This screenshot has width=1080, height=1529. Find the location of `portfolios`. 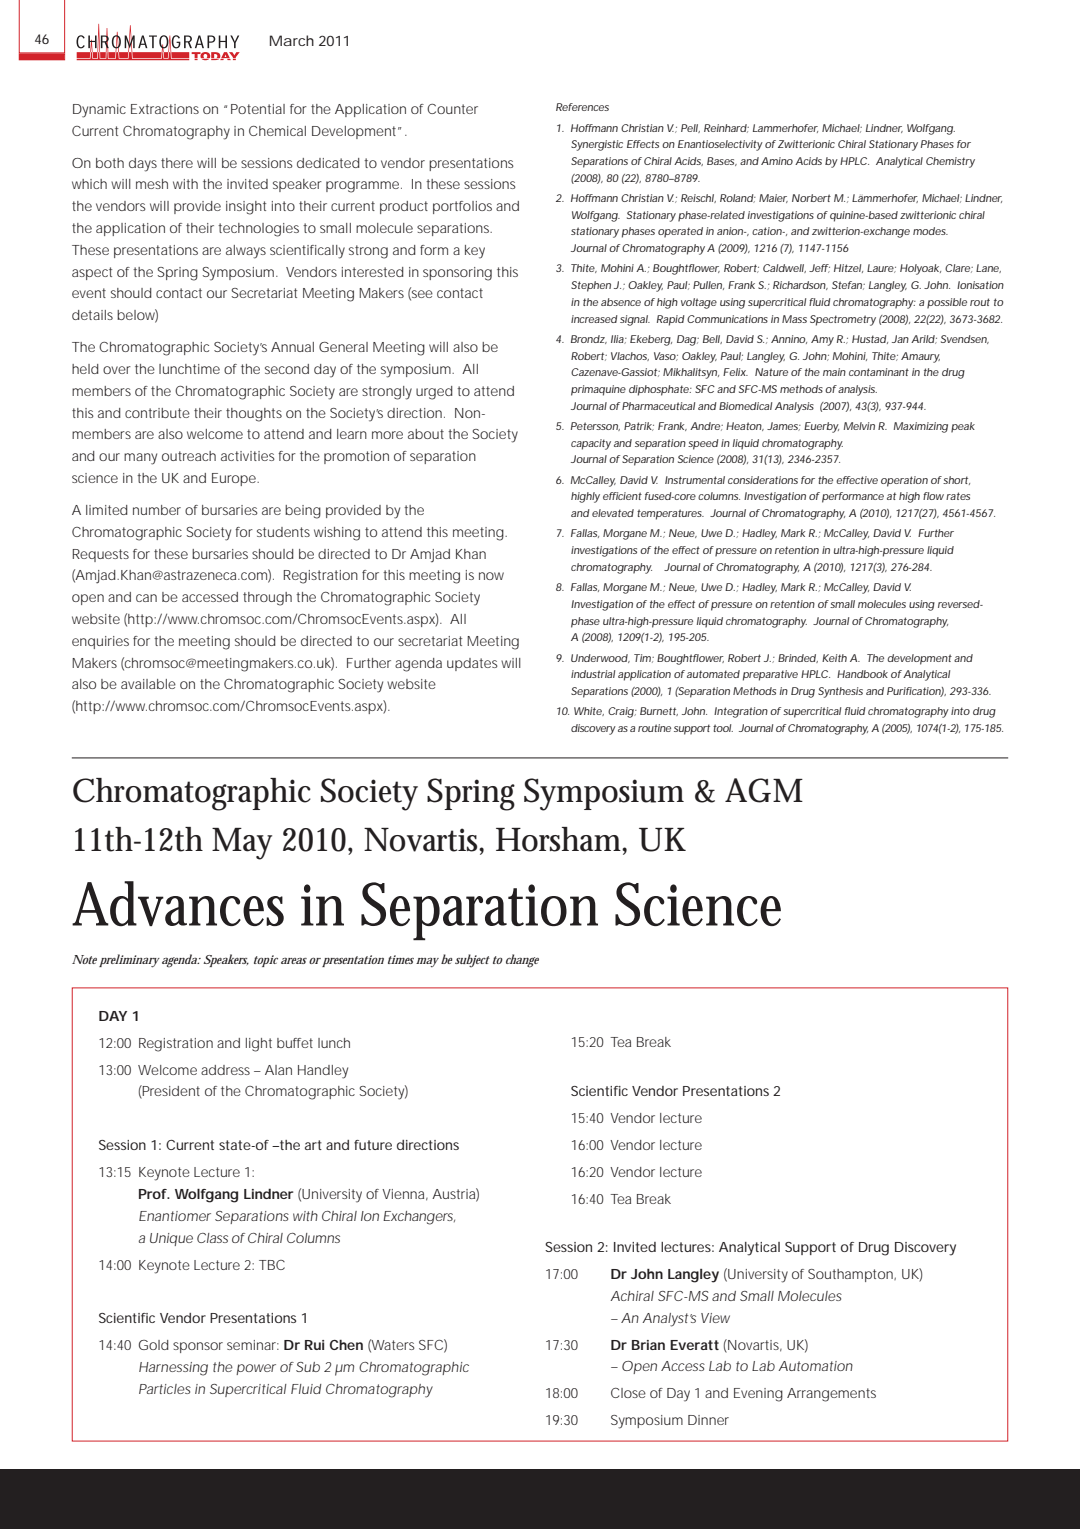

portfolios is located at coordinates (462, 207).
